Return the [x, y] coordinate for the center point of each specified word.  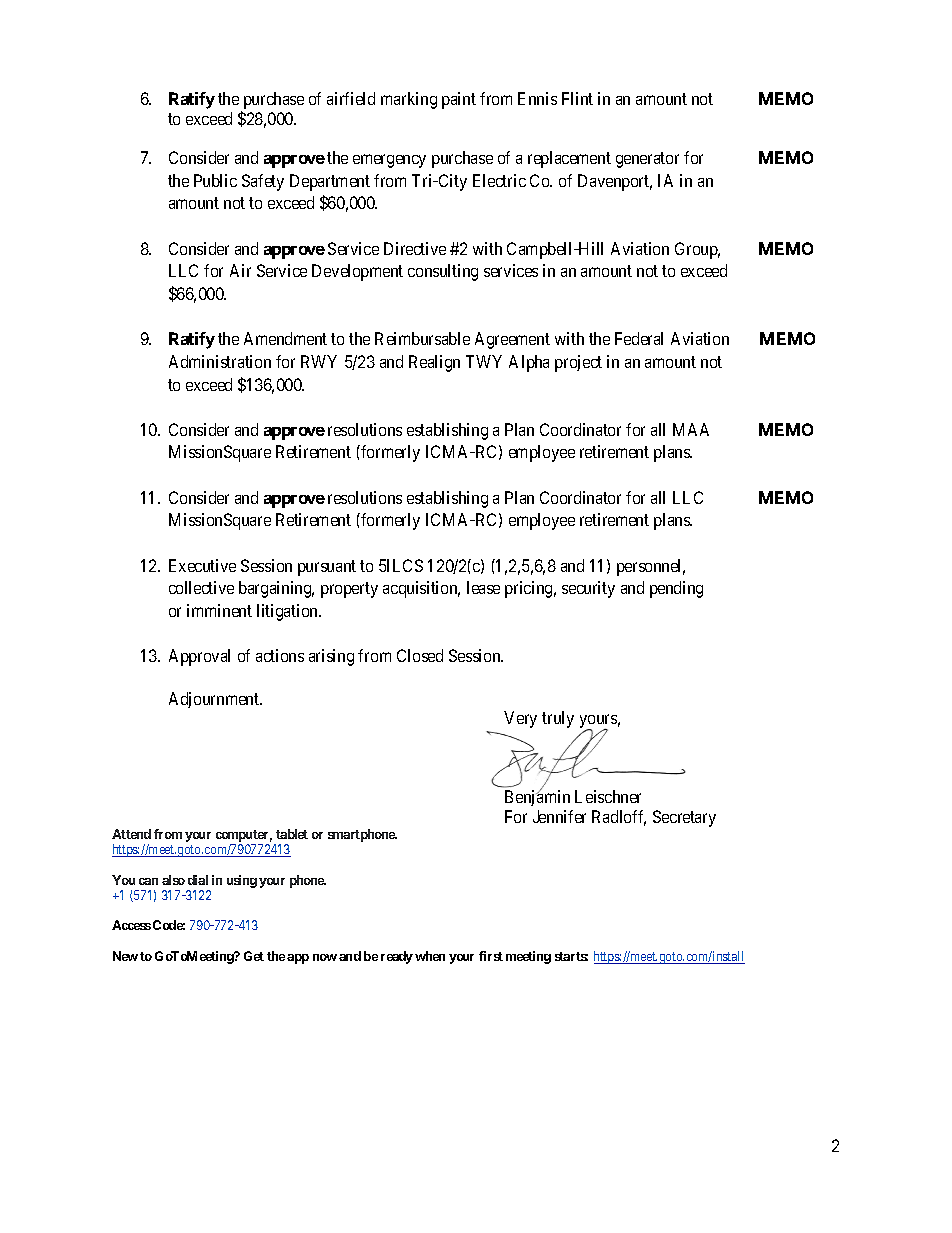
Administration [220, 361]
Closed [420, 655]
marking [409, 100]
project [578, 363]
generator [647, 160]
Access [131, 925]
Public [215, 180]
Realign [434, 363]
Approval [199, 657]
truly [558, 719]
